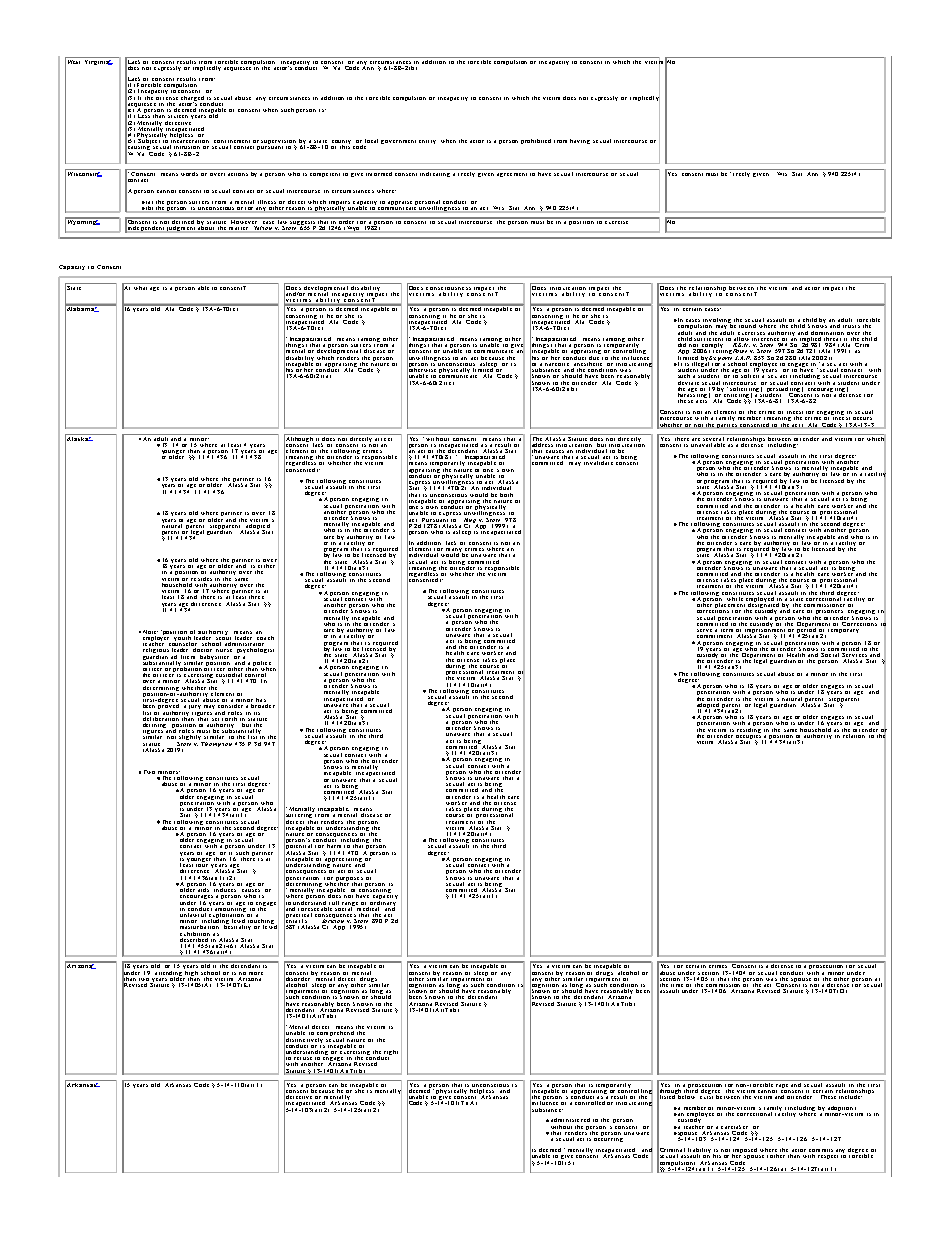 The image size is (952, 1233). I want to click on involving, so click(718, 322).
